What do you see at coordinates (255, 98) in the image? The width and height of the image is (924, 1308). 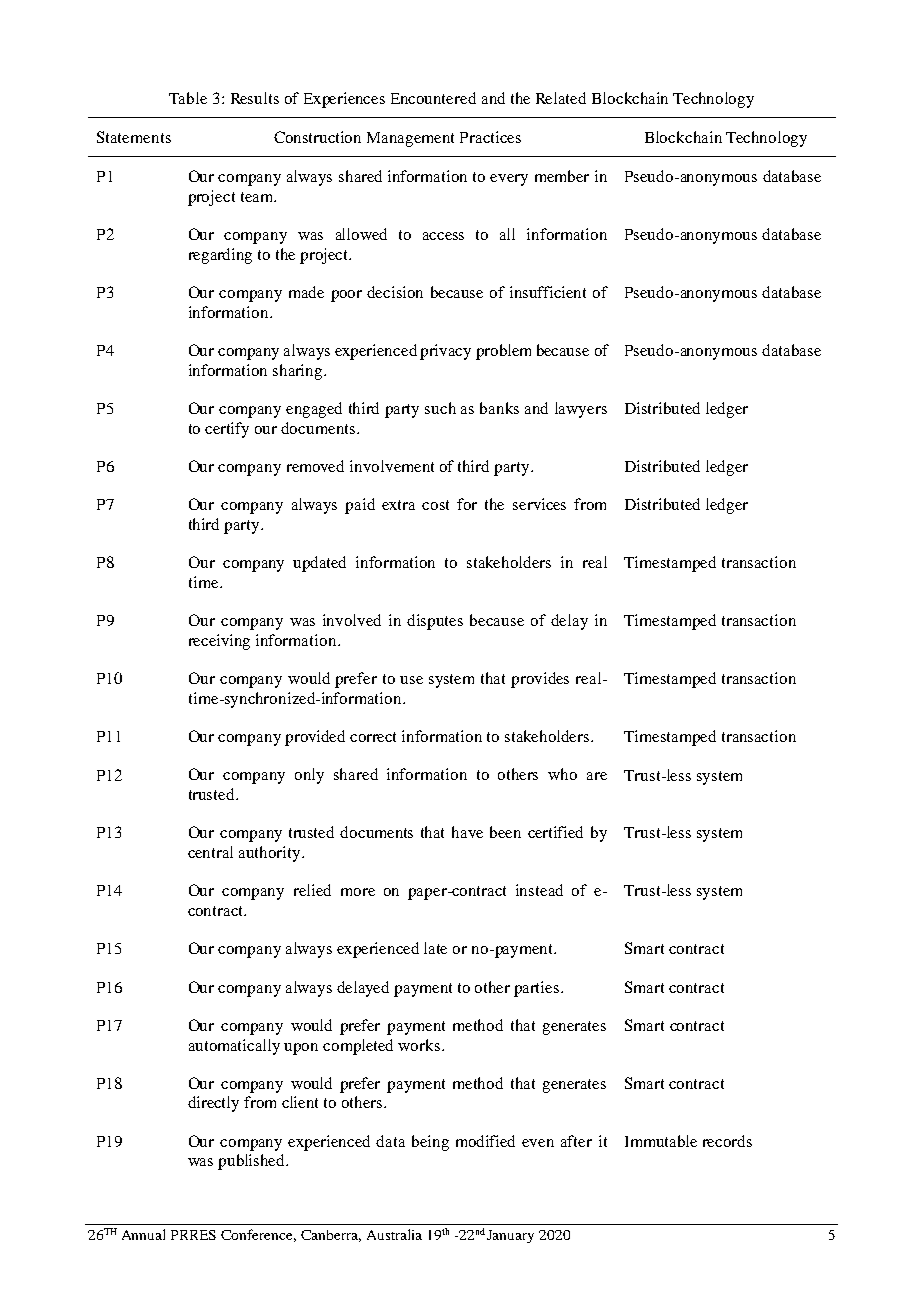 I see `Results` at bounding box center [255, 98].
